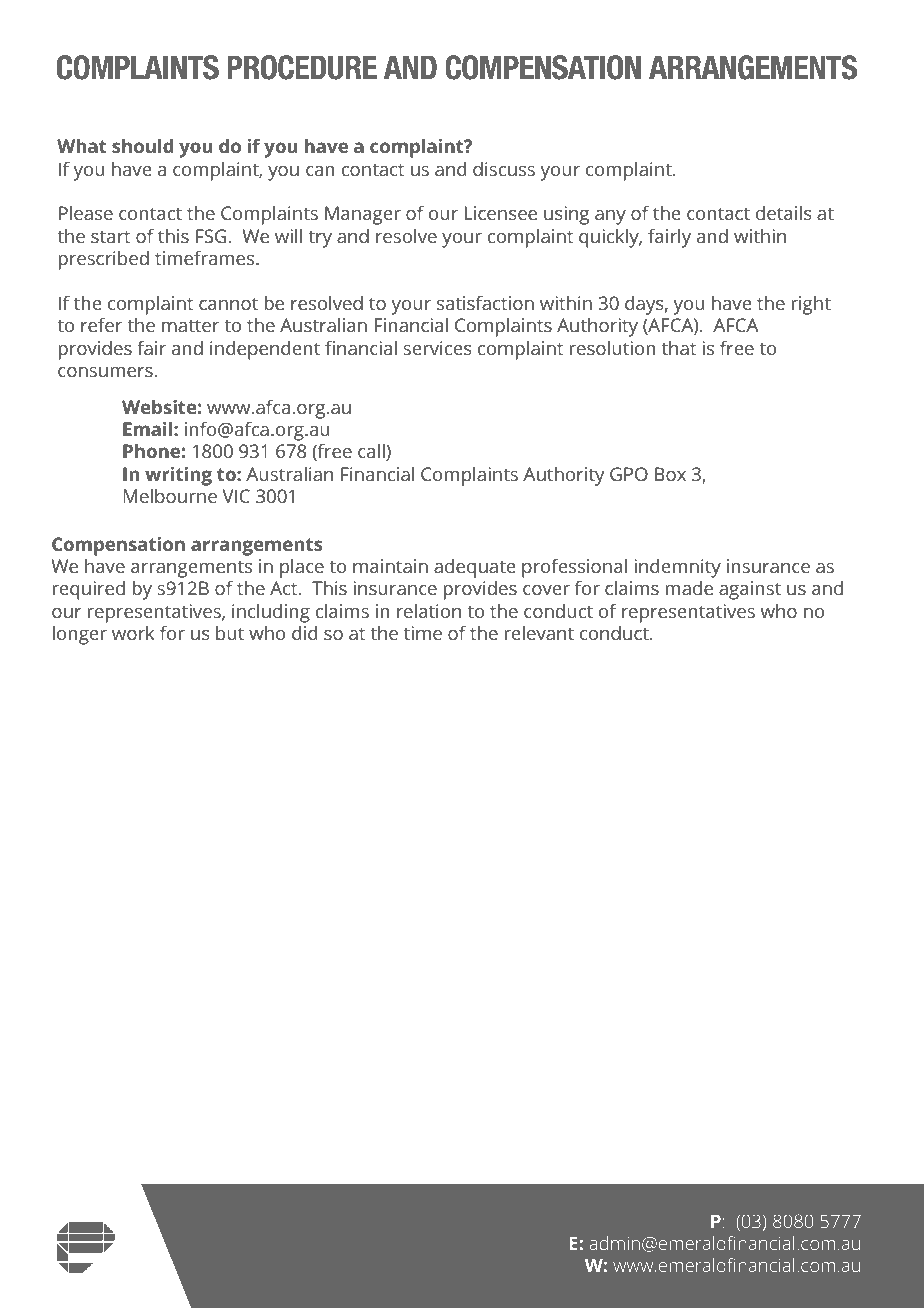  Describe the element at coordinates (504, 169) in the screenshot. I see `discuss` at that location.
